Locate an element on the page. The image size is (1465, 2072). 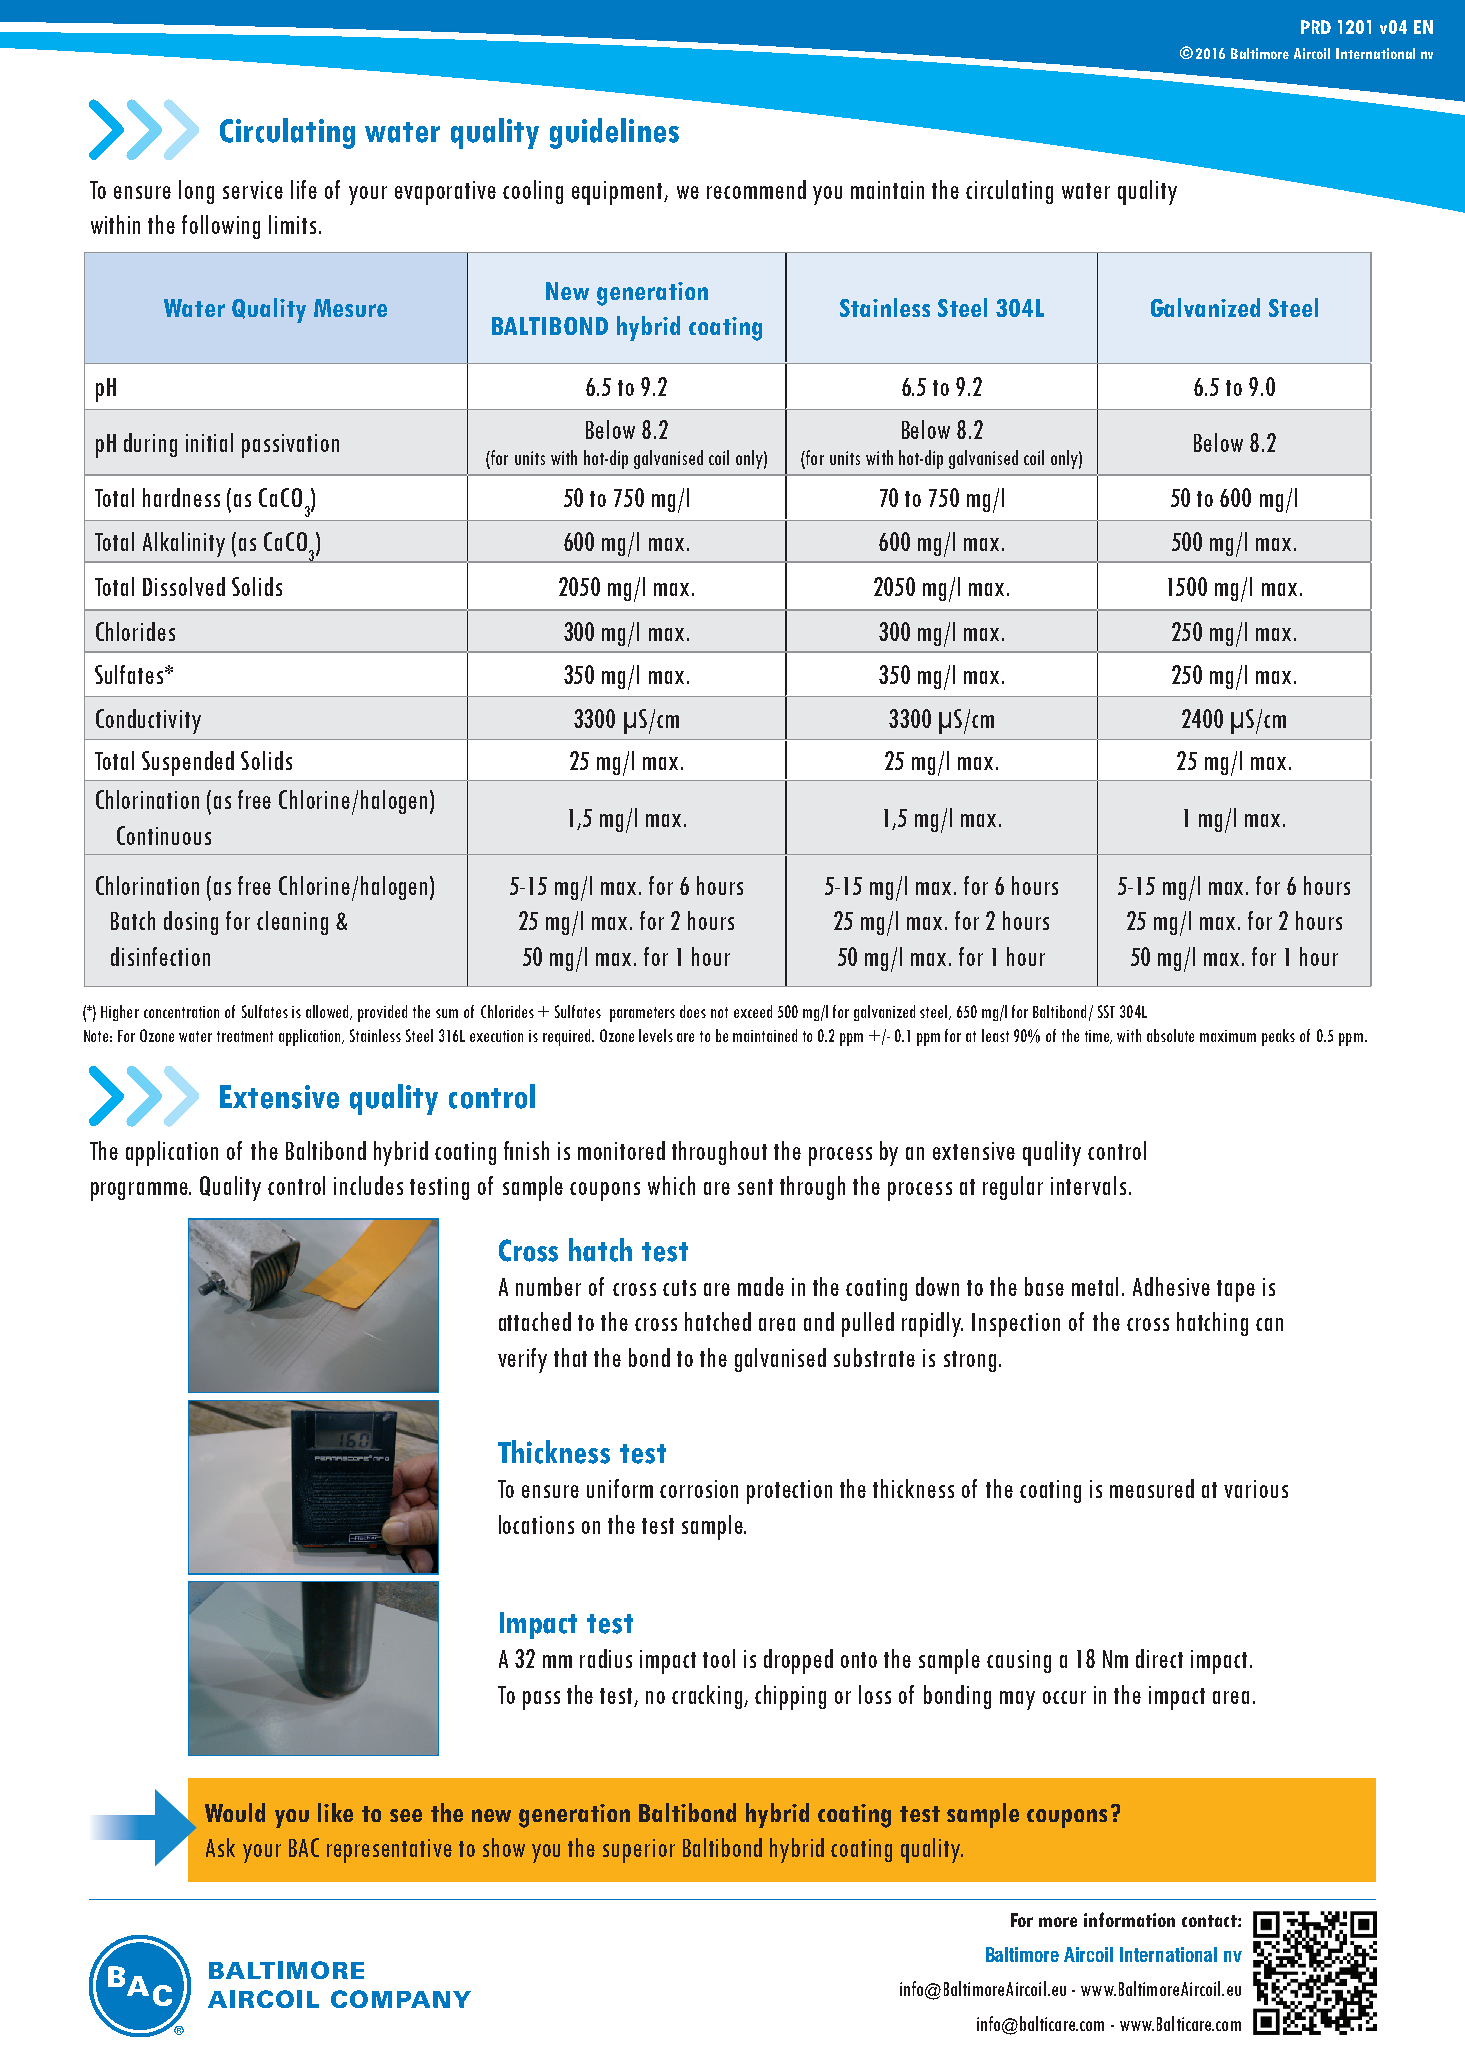
does is located at coordinates (693, 1011).
